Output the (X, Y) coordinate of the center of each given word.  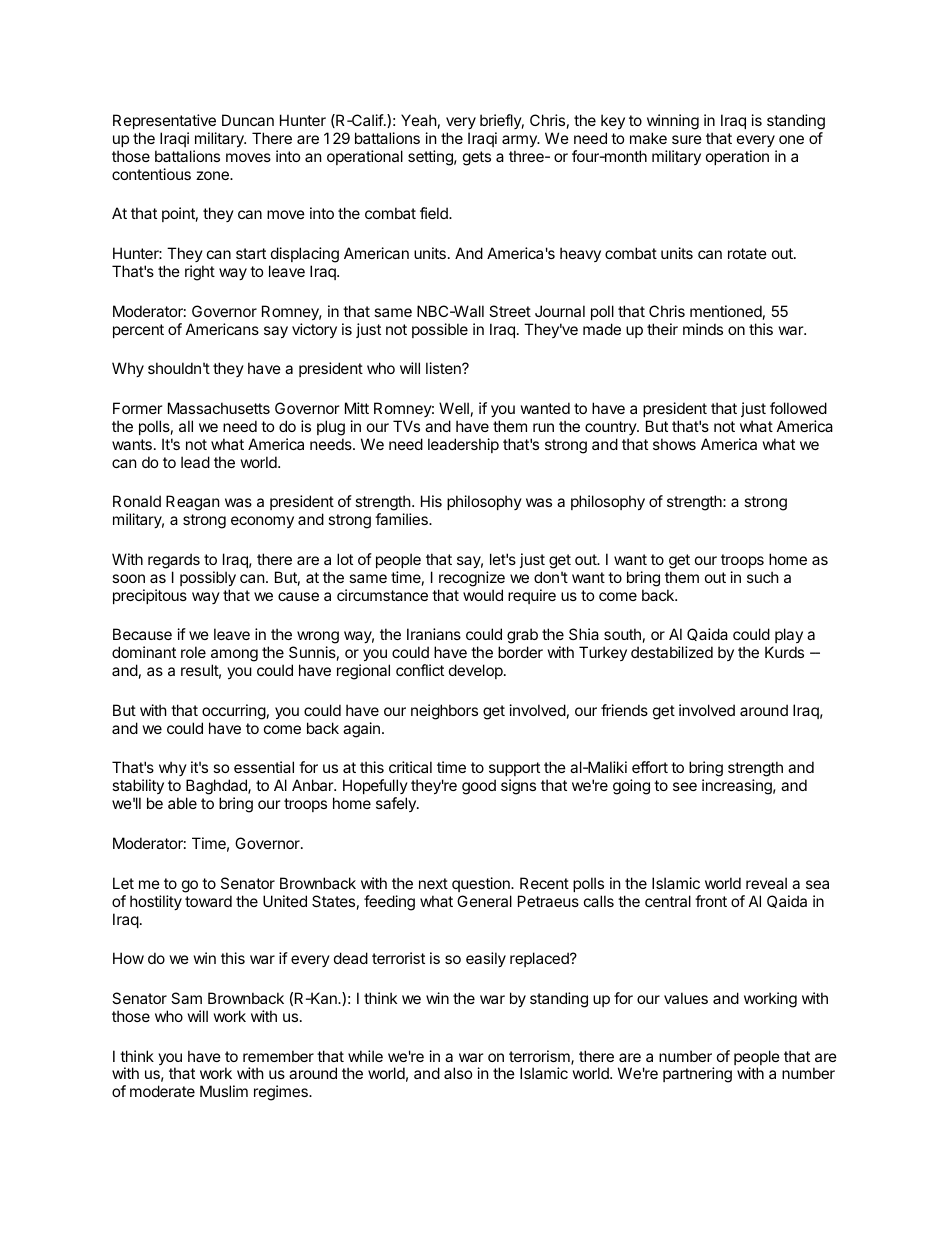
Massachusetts (219, 408)
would (483, 595)
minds (703, 329)
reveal (766, 883)
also (458, 1073)
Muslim (224, 1091)
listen (444, 368)
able (182, 803)
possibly (208, 578)
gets (477, 158)
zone (213, 175)
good (479, 787)
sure (687, 139)
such (763, 577)
